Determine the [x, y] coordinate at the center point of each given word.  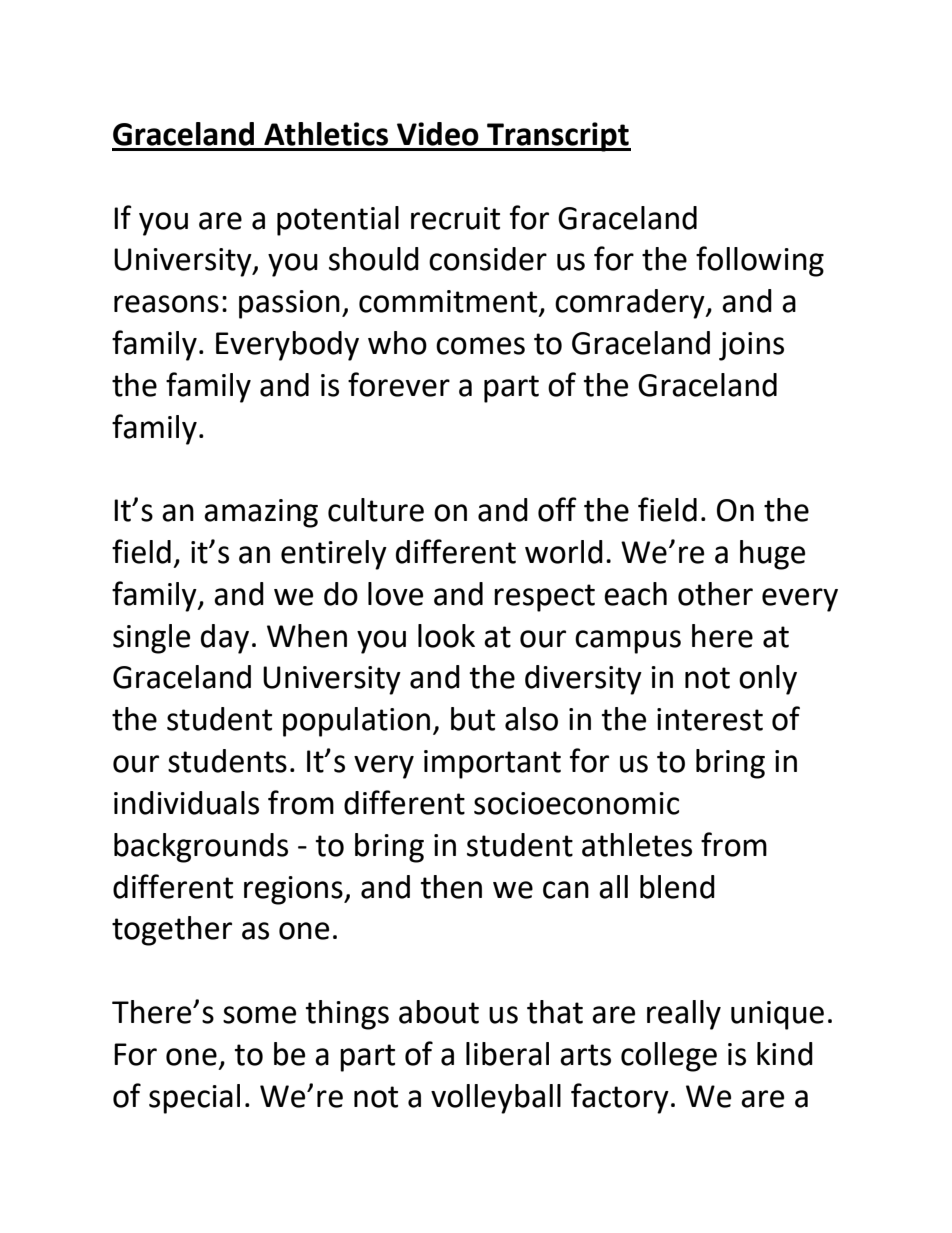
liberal [507, 1054]
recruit [455, 218]
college [669, 1057]
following [760, 261]
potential [338, 221]
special [194, 1099]
